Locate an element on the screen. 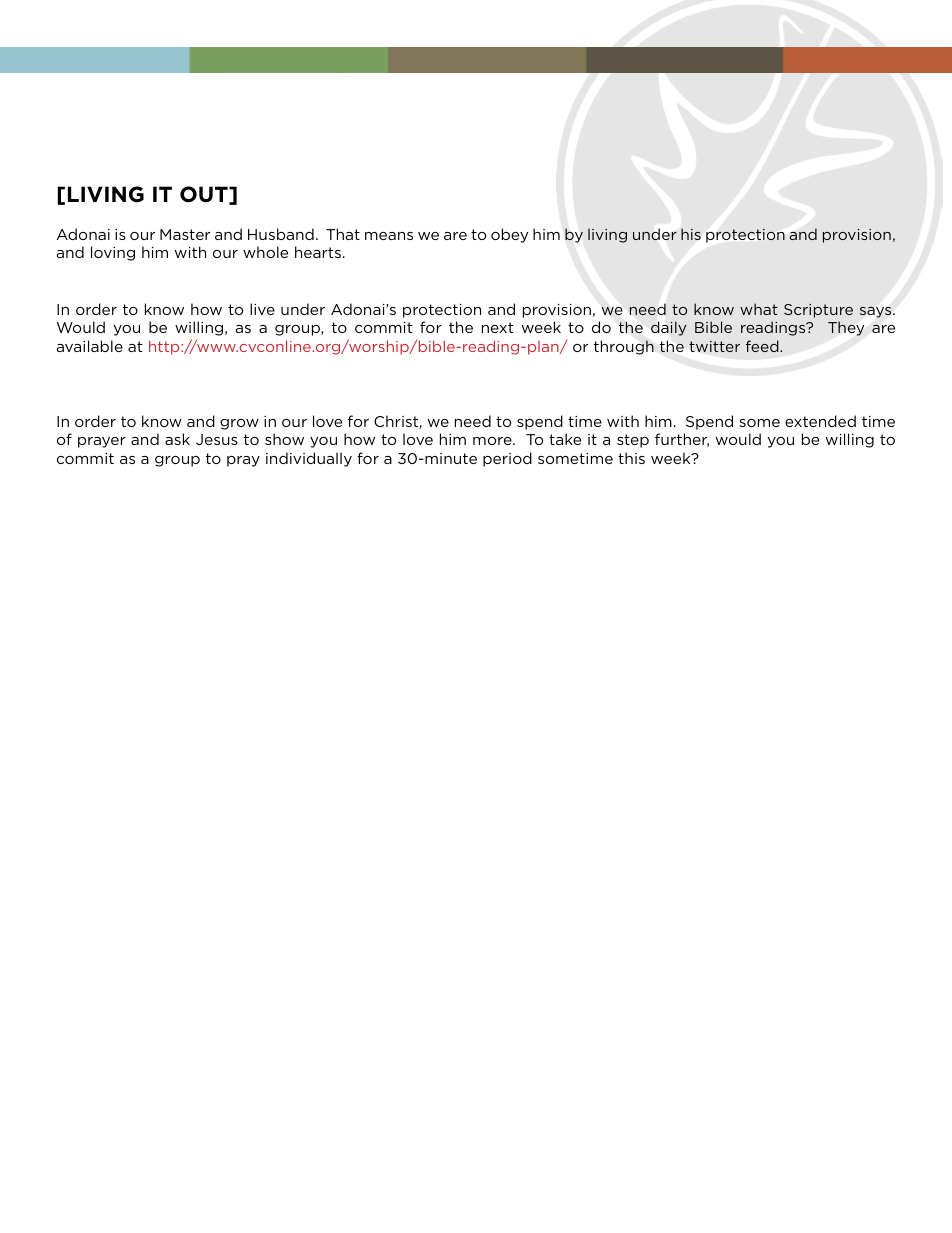 This screenshot has height=1233, width=952. Master is located at coordinates (185, 234).
